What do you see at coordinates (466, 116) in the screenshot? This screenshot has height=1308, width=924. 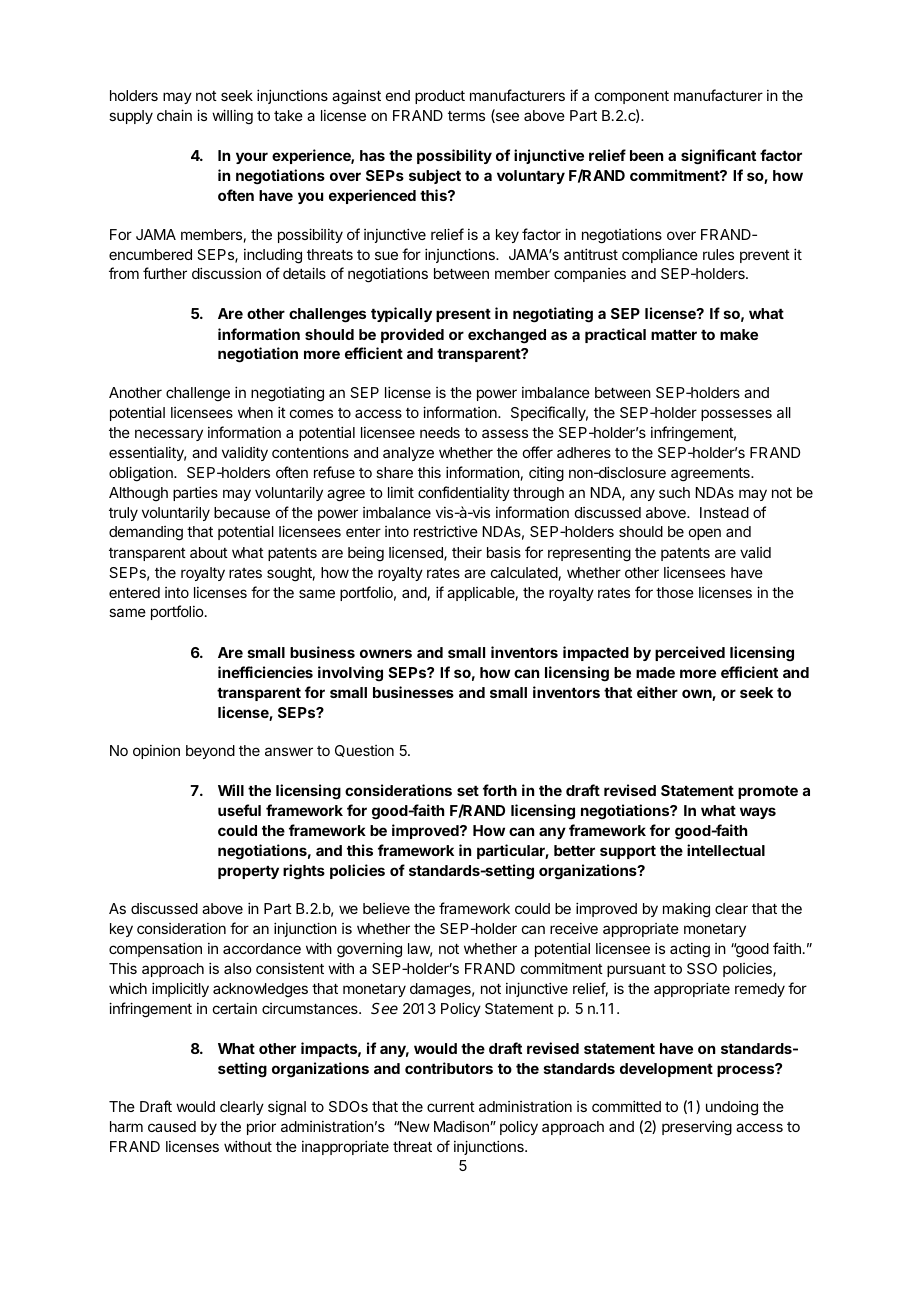 I see `terms` at bounding box center [466, 116].
